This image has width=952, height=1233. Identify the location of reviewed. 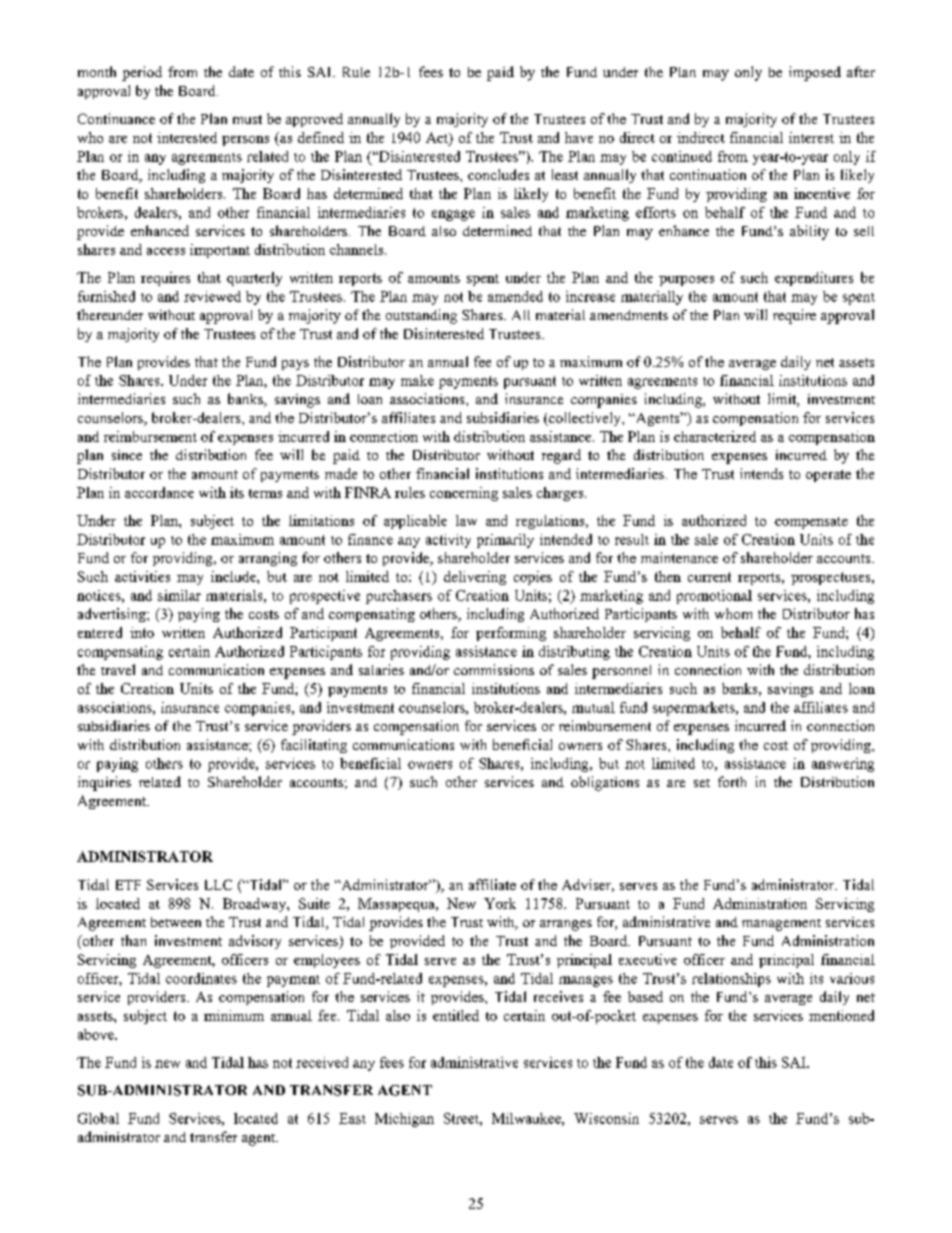
(212, 296).
